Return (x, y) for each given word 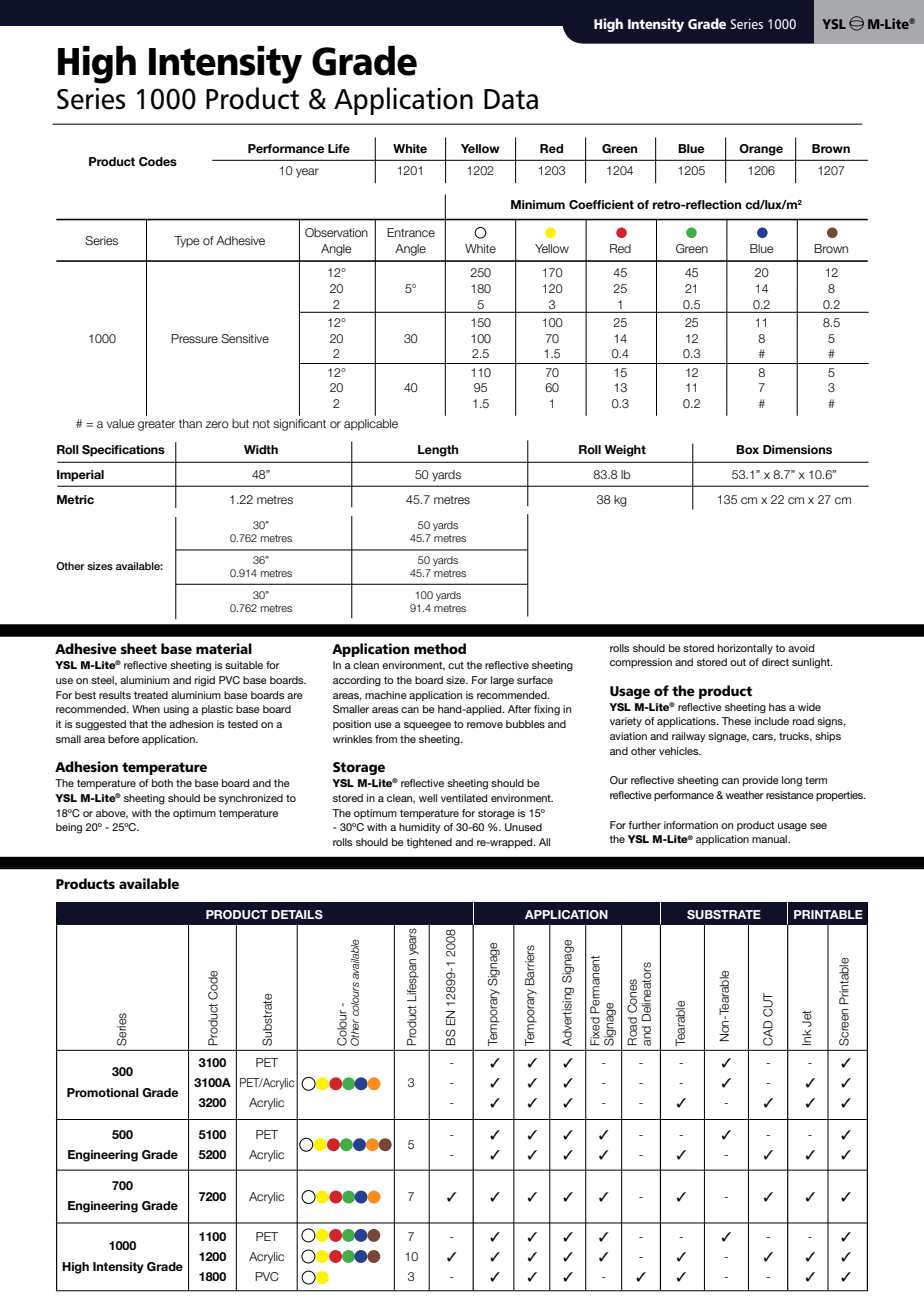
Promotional (103, 1092)
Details (297, 914)
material (224, 648)
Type (187, 242)
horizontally (745, 649)
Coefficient (601, 205)
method (440, 648)
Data (511, 99)
